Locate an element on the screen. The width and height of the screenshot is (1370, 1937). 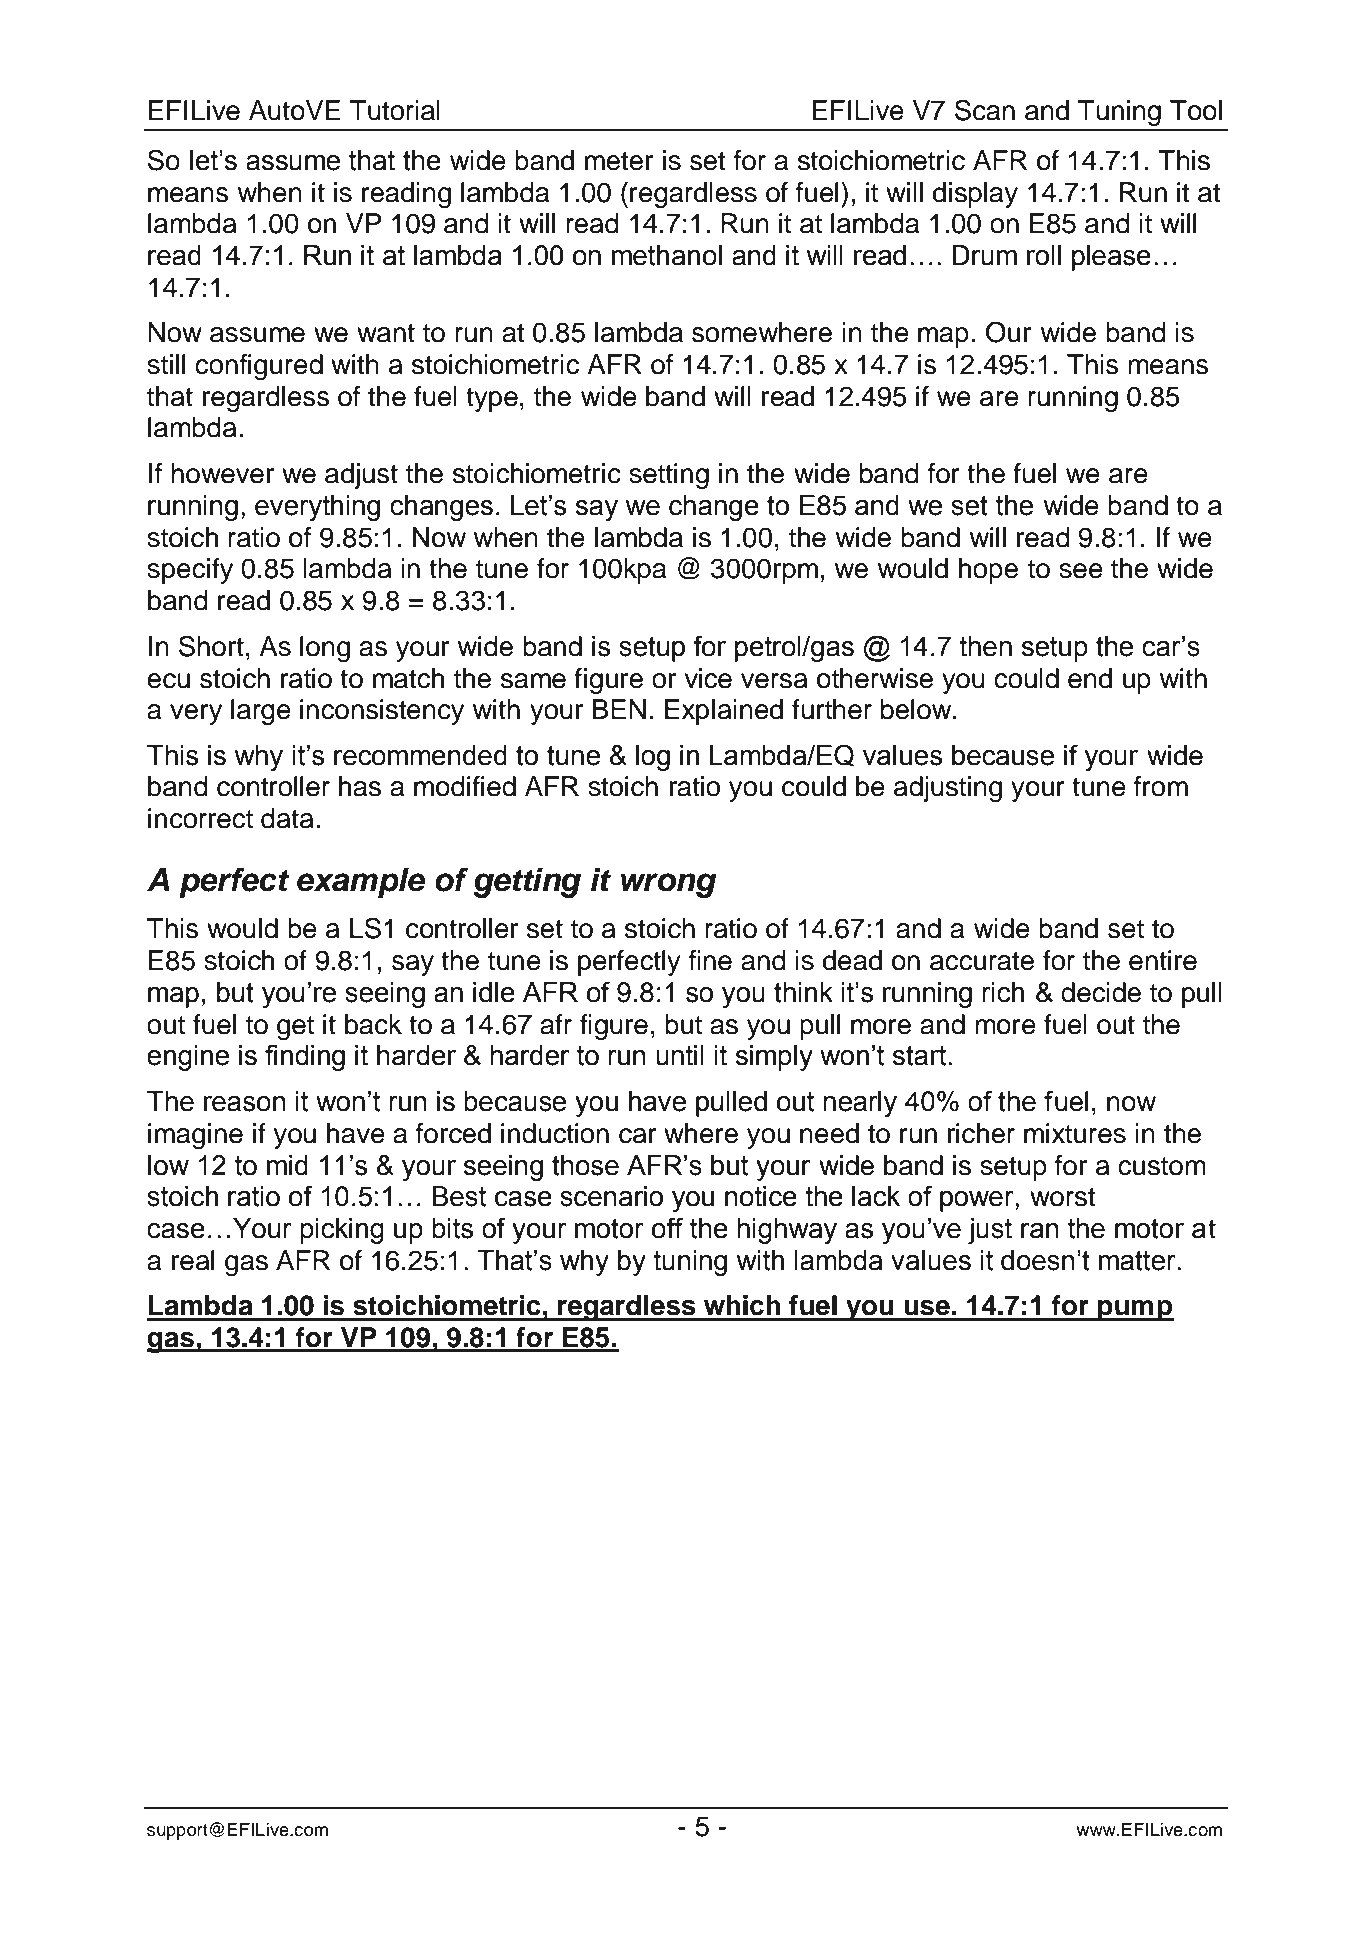
hope is located at coordinates (988, 571).
